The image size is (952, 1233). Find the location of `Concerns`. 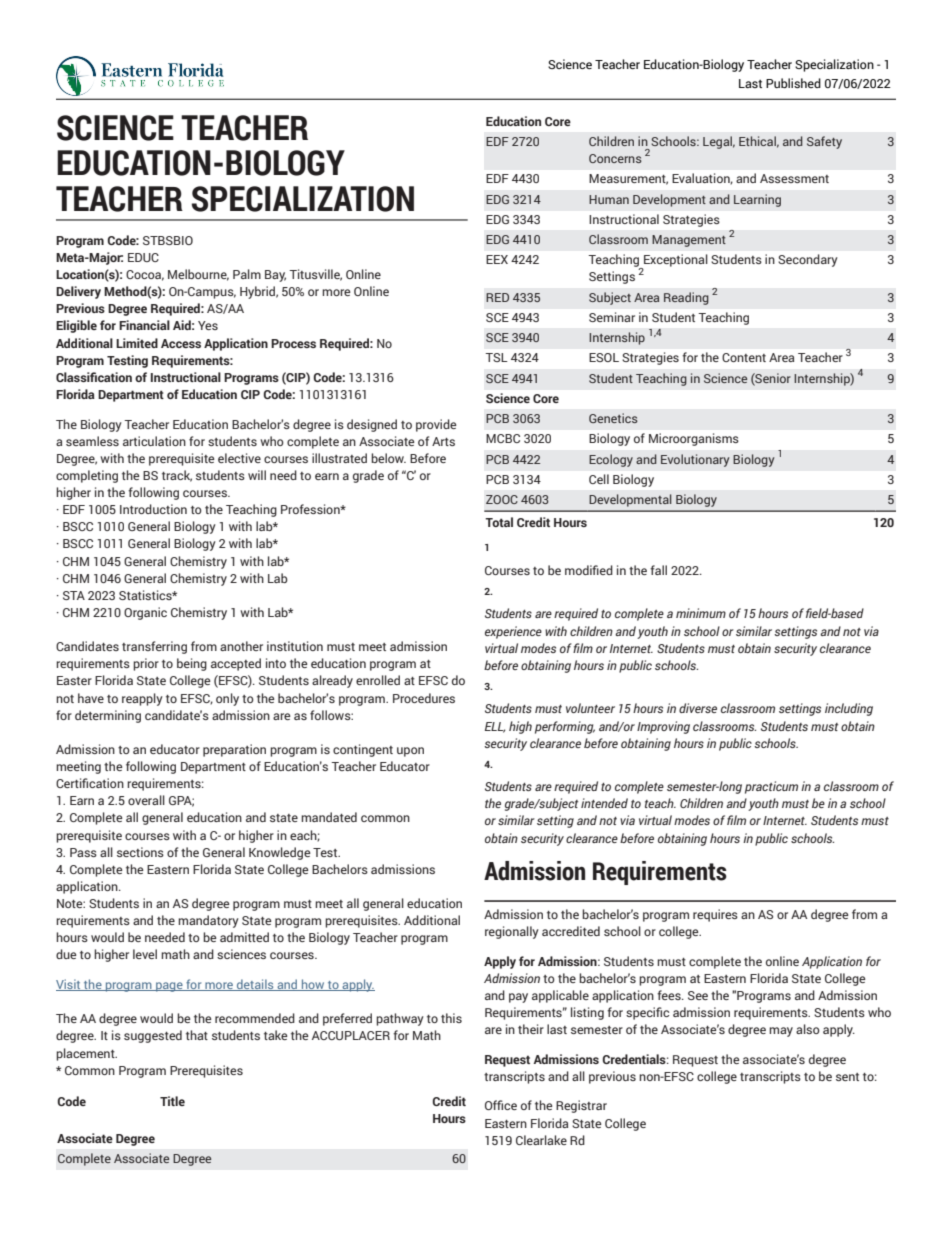

Concerns is located at coordinates (615, 158).
